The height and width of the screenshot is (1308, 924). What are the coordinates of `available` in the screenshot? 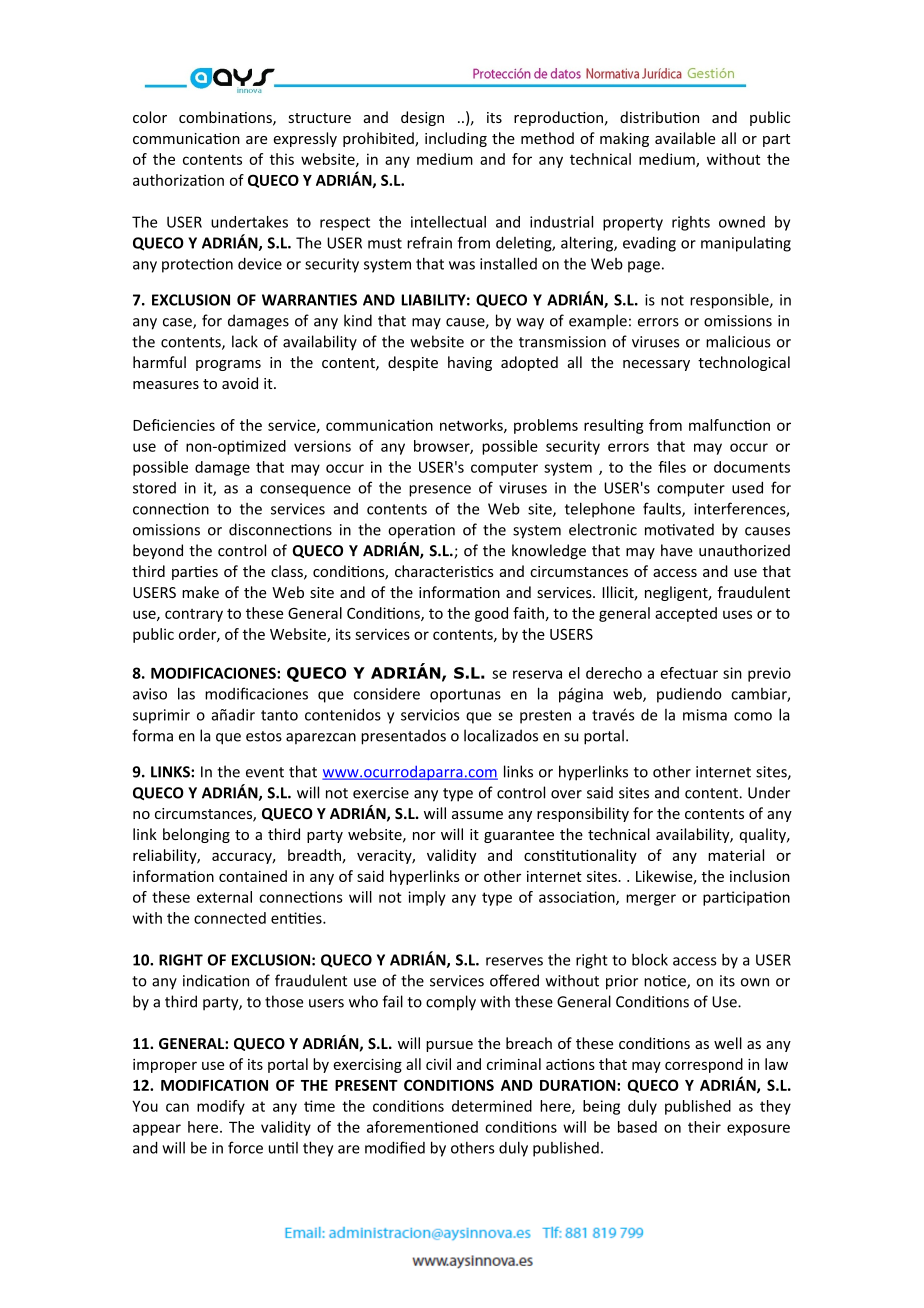 It's located at (685, 138).
